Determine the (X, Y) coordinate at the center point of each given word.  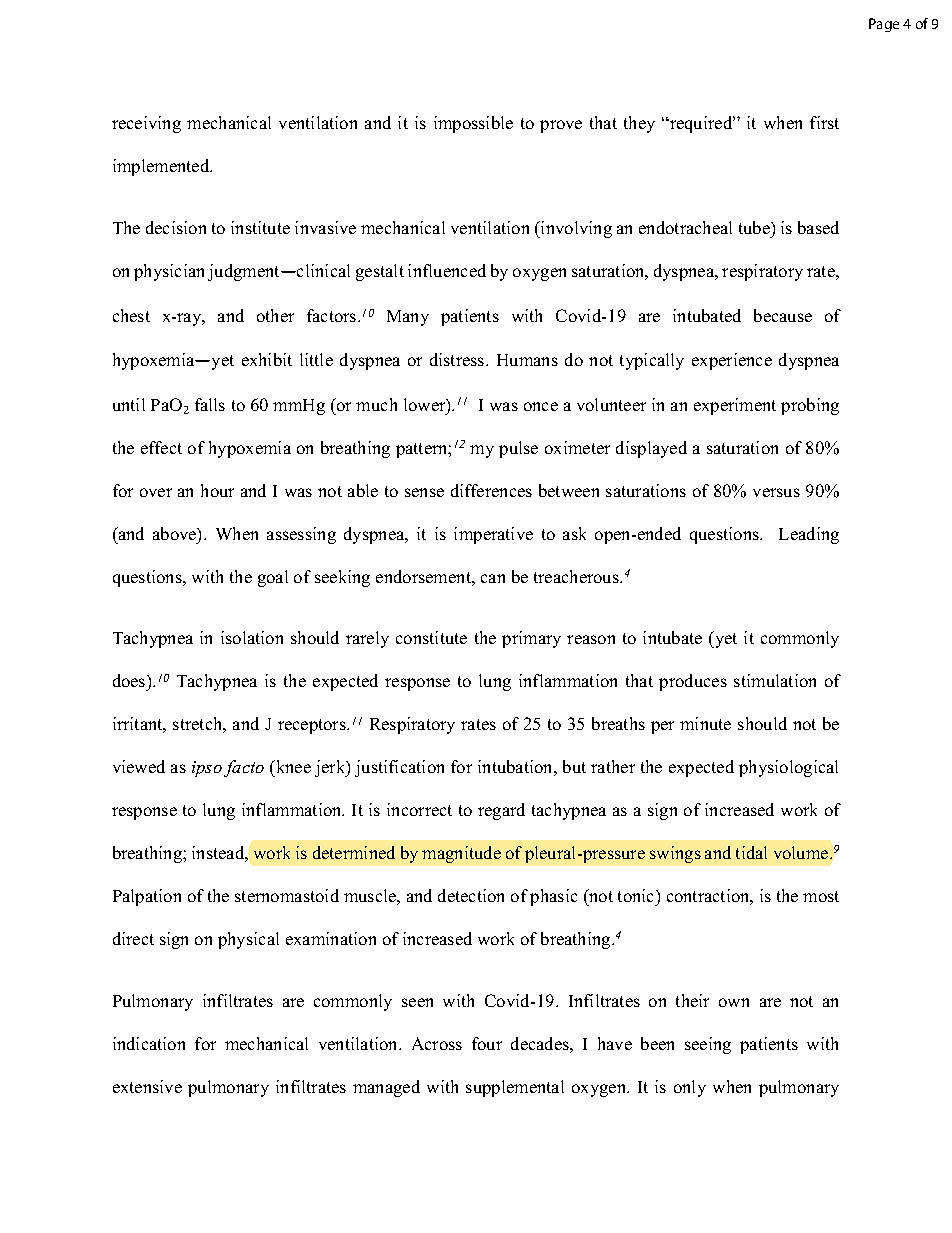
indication (149, 1043)
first (824, 122)
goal (273, 578)
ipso (207, 769)
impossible (473, 124)
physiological (788, 768)
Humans (527, 360)
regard (501, 811)
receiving (146, 124)
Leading (809, 535)
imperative (493, 535)
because (783, 315)
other (275, 315)
